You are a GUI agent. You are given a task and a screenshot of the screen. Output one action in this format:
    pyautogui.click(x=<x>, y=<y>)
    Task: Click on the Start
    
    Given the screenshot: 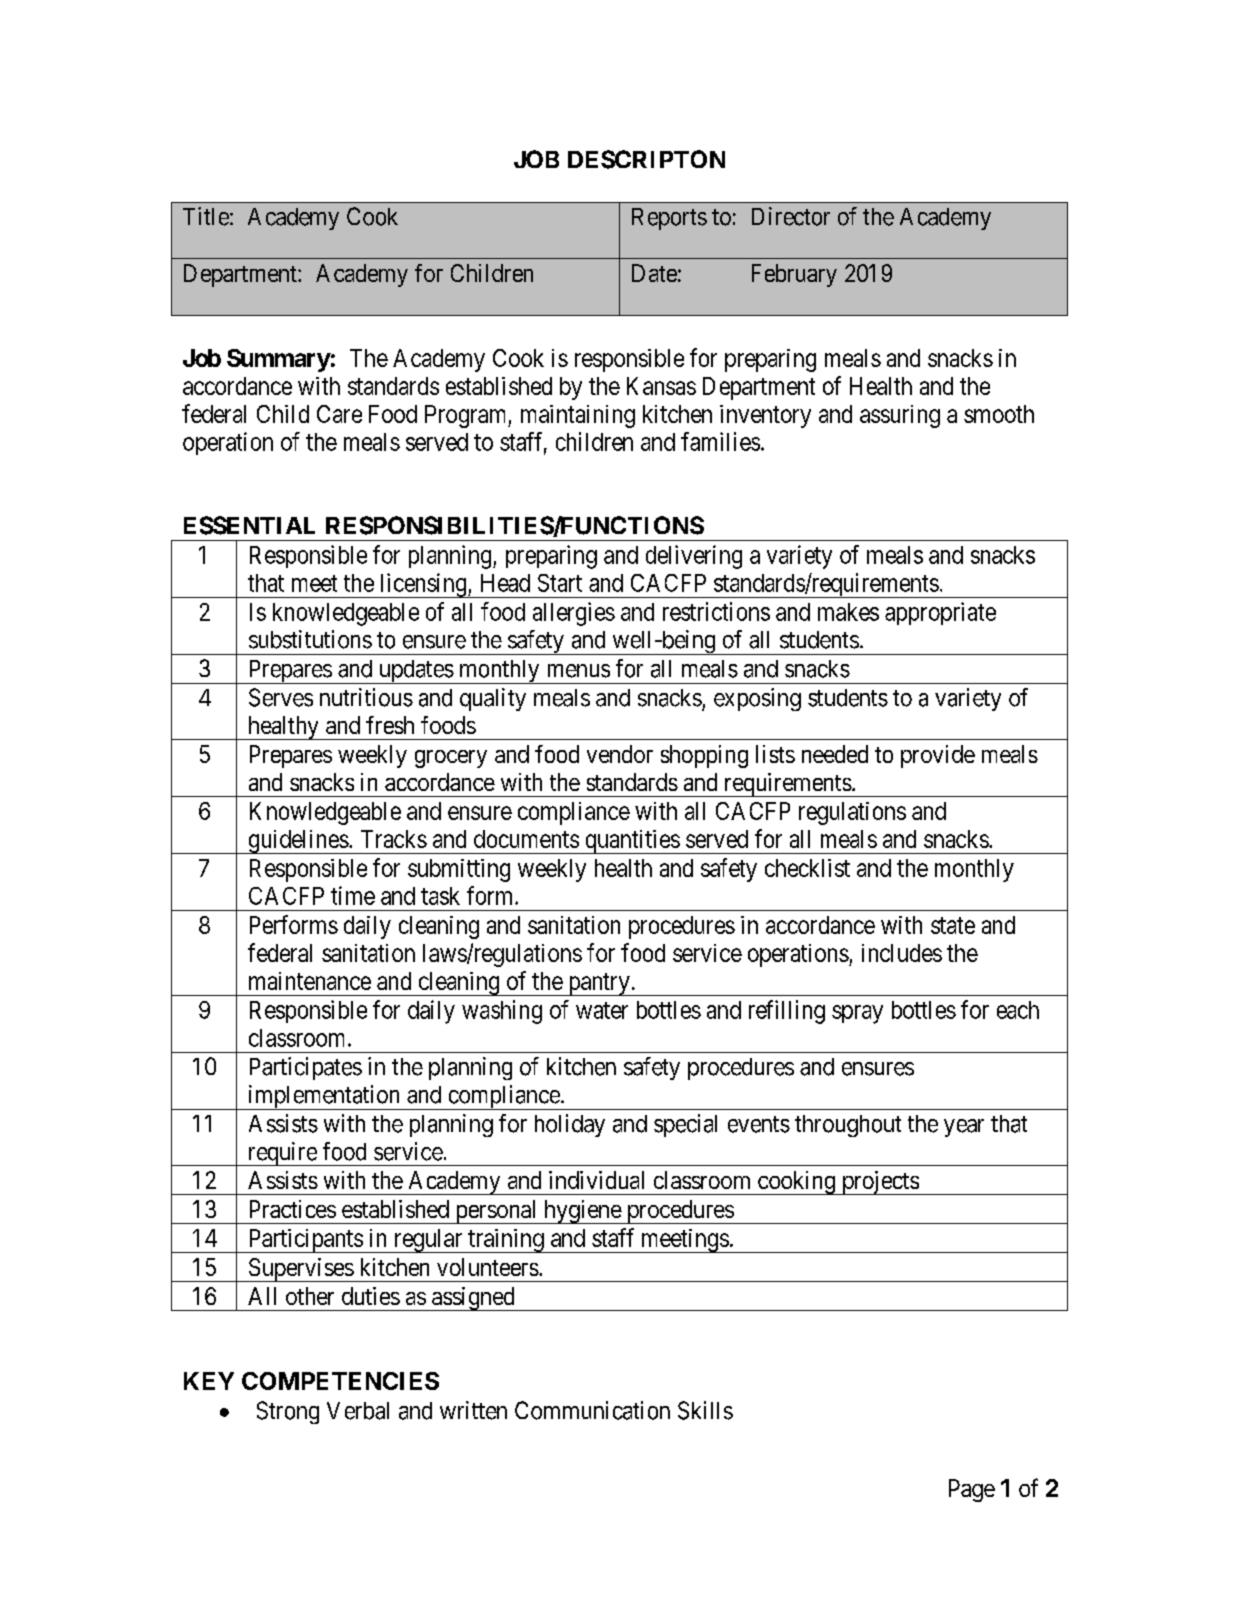 What is the action you would take?
    pyautogui.click(x=560, y=583)
